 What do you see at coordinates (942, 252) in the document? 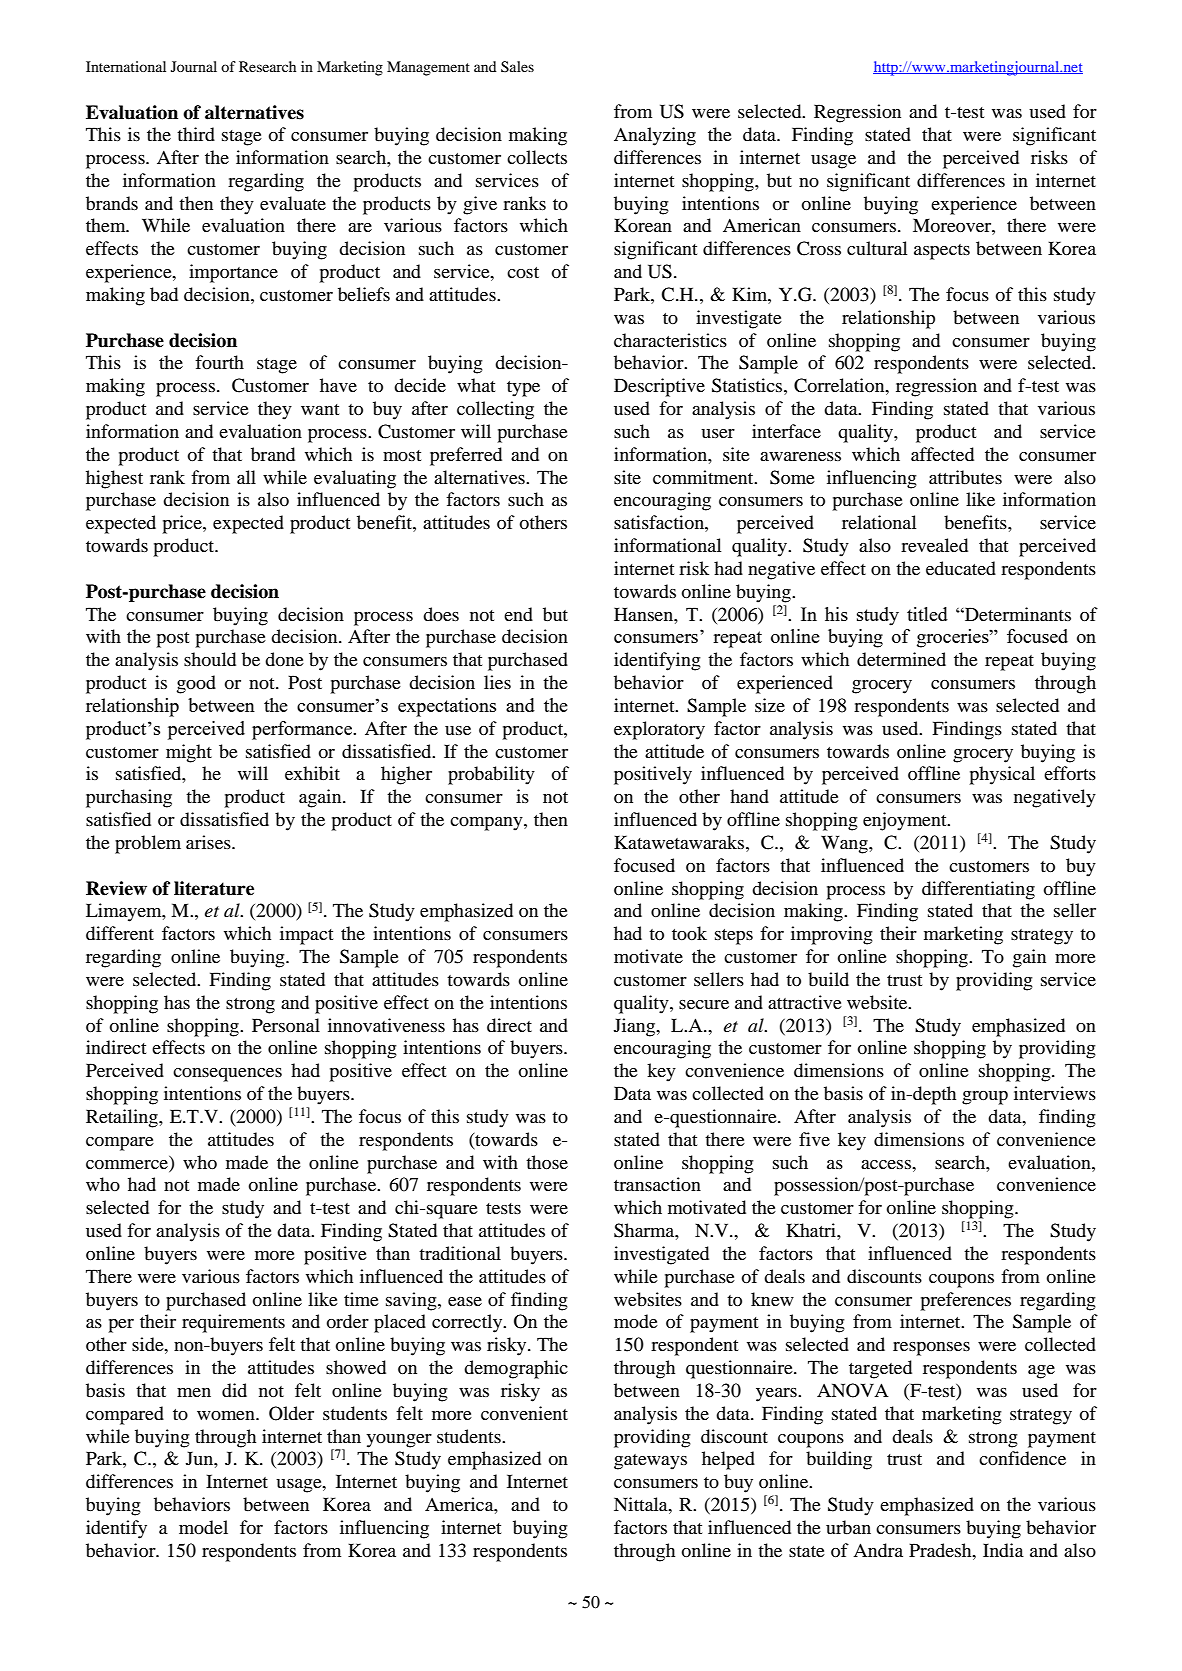
I see `aspects` at bounding box center [942, 252].
